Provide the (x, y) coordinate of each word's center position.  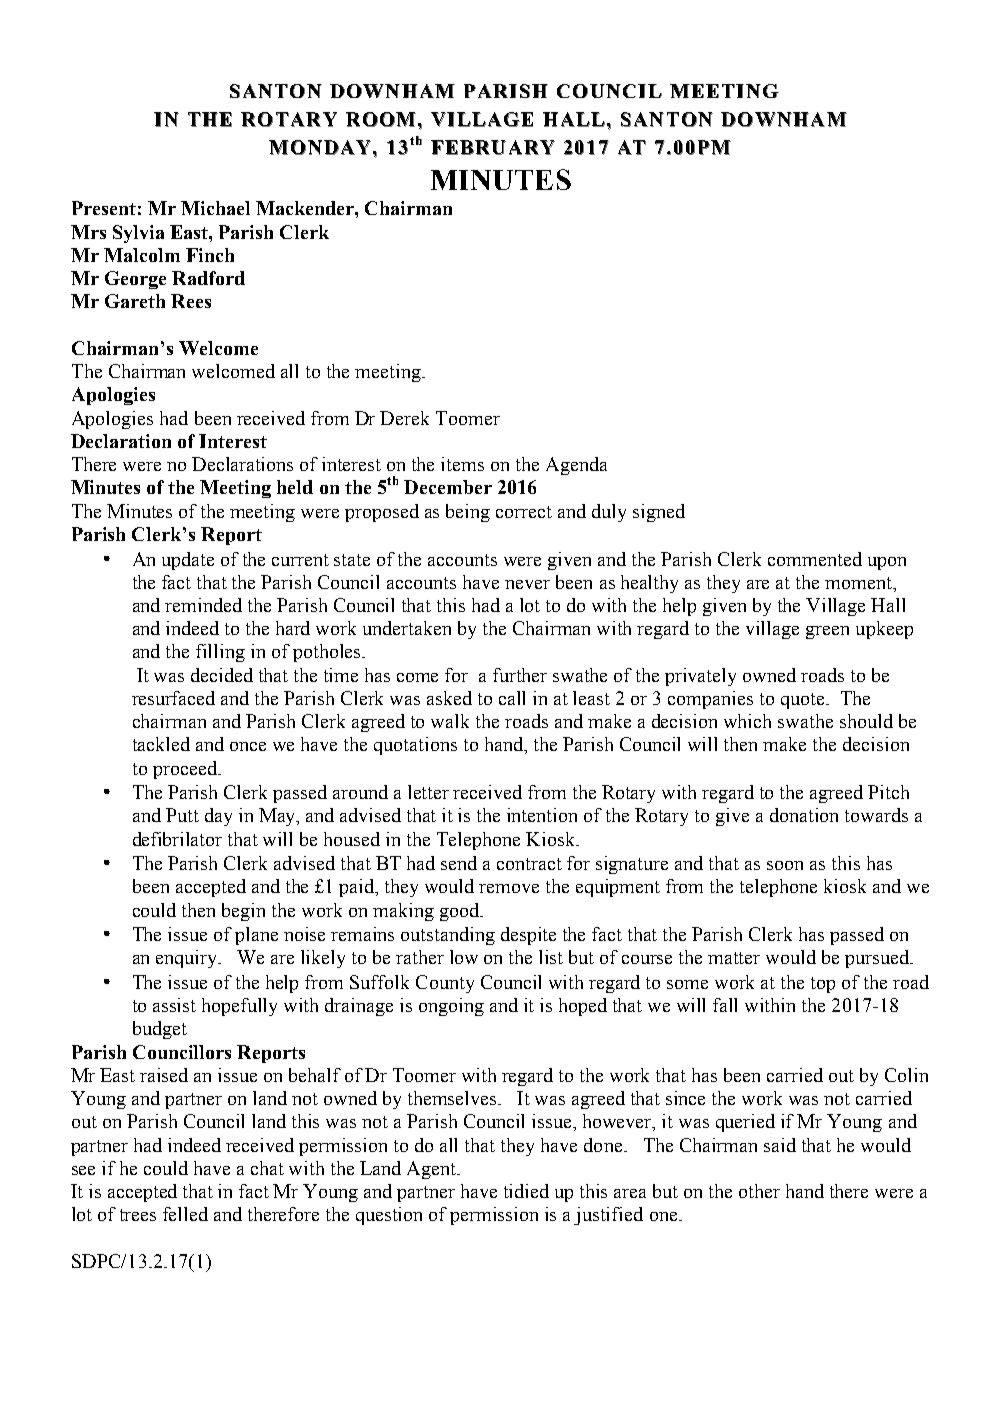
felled (185, 1214)
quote (804, 701)
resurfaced (173, 698)
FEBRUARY (493, 147)
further (520, 675)
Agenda (576, 466)
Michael (215, 208)
